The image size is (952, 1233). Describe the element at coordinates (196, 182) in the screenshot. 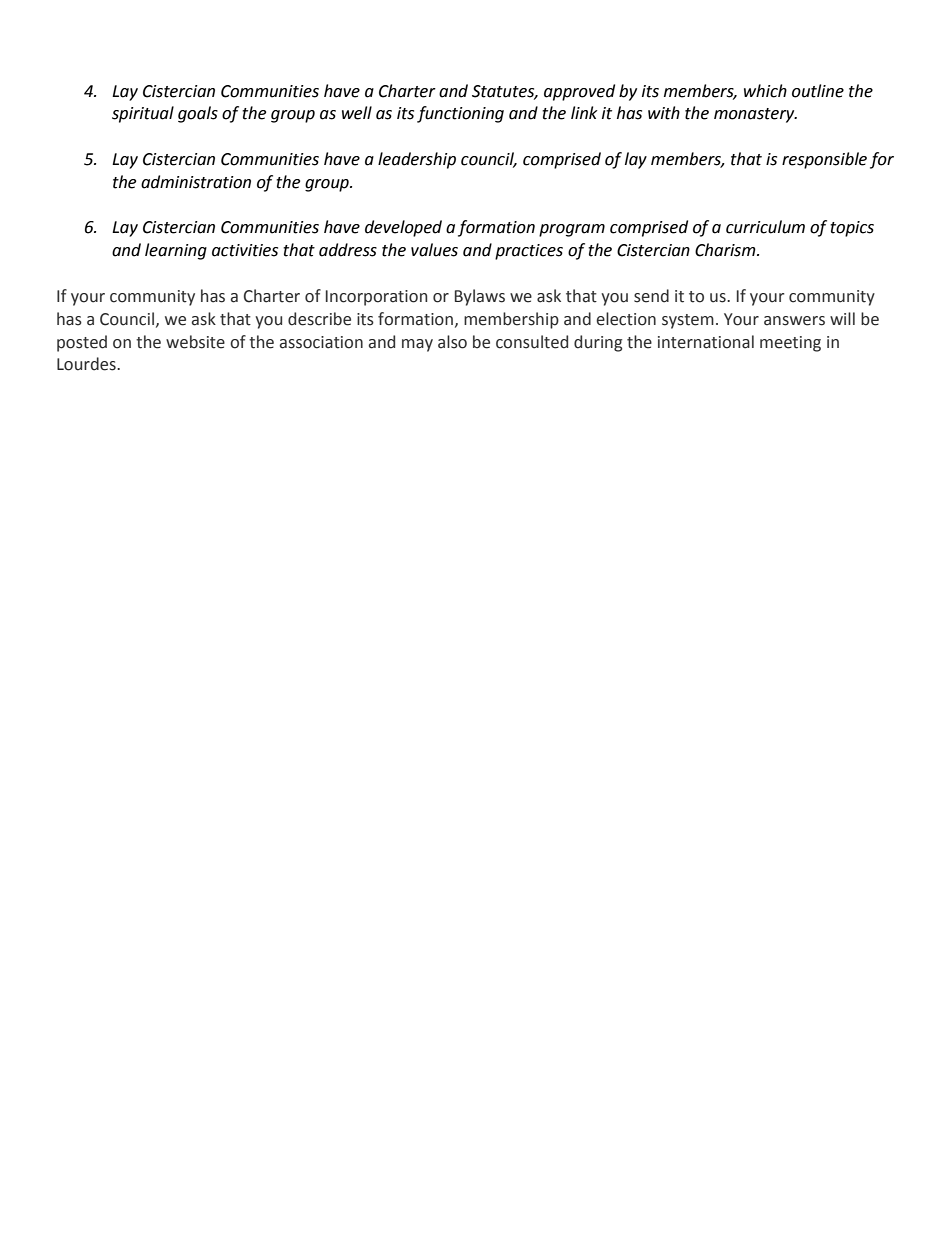

I see `administration` at that location.
